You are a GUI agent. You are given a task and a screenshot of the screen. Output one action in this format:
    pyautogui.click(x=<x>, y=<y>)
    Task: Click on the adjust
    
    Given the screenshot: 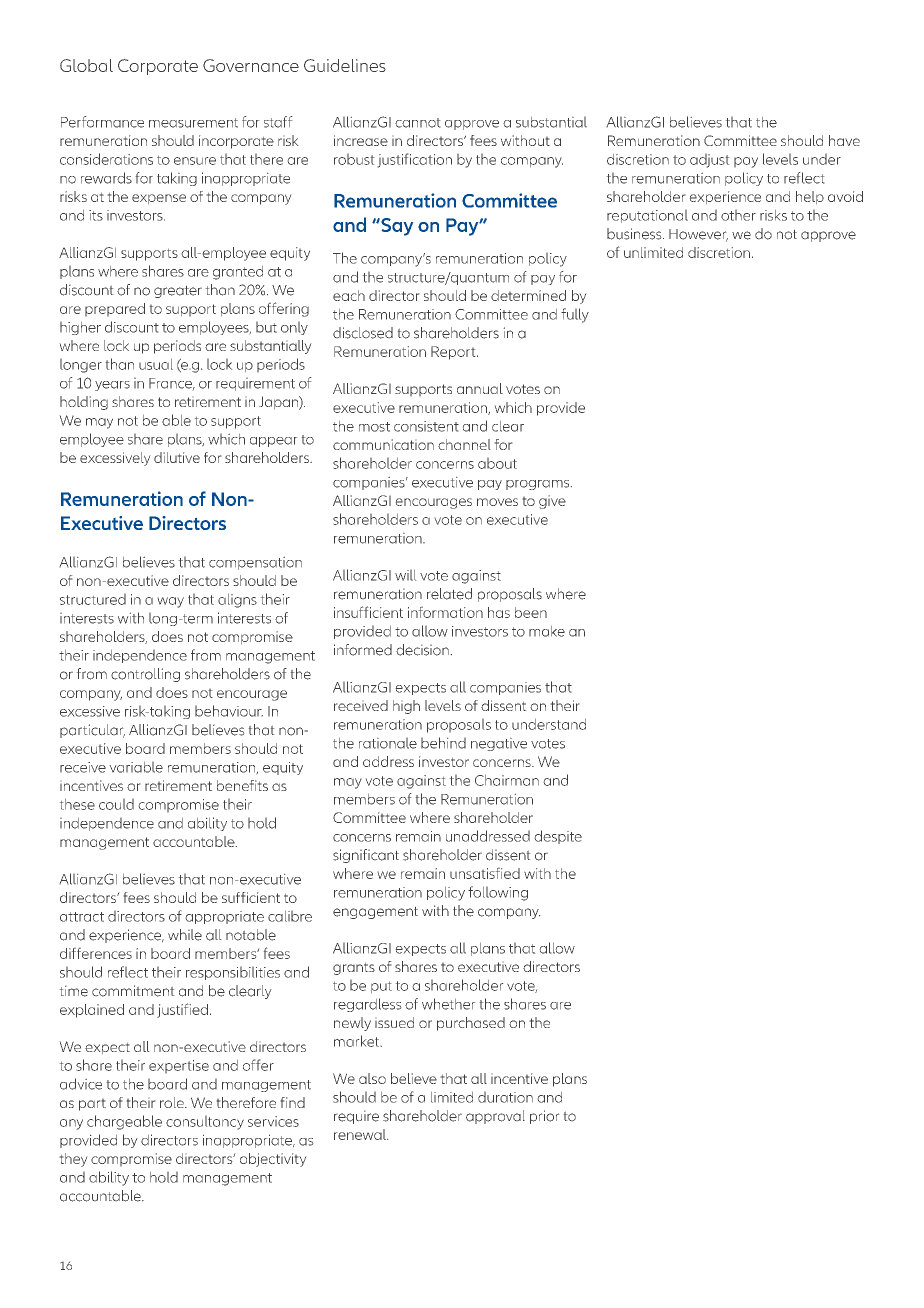 What is the action you would take?
    pyautogui.click(x=710, y=160)
